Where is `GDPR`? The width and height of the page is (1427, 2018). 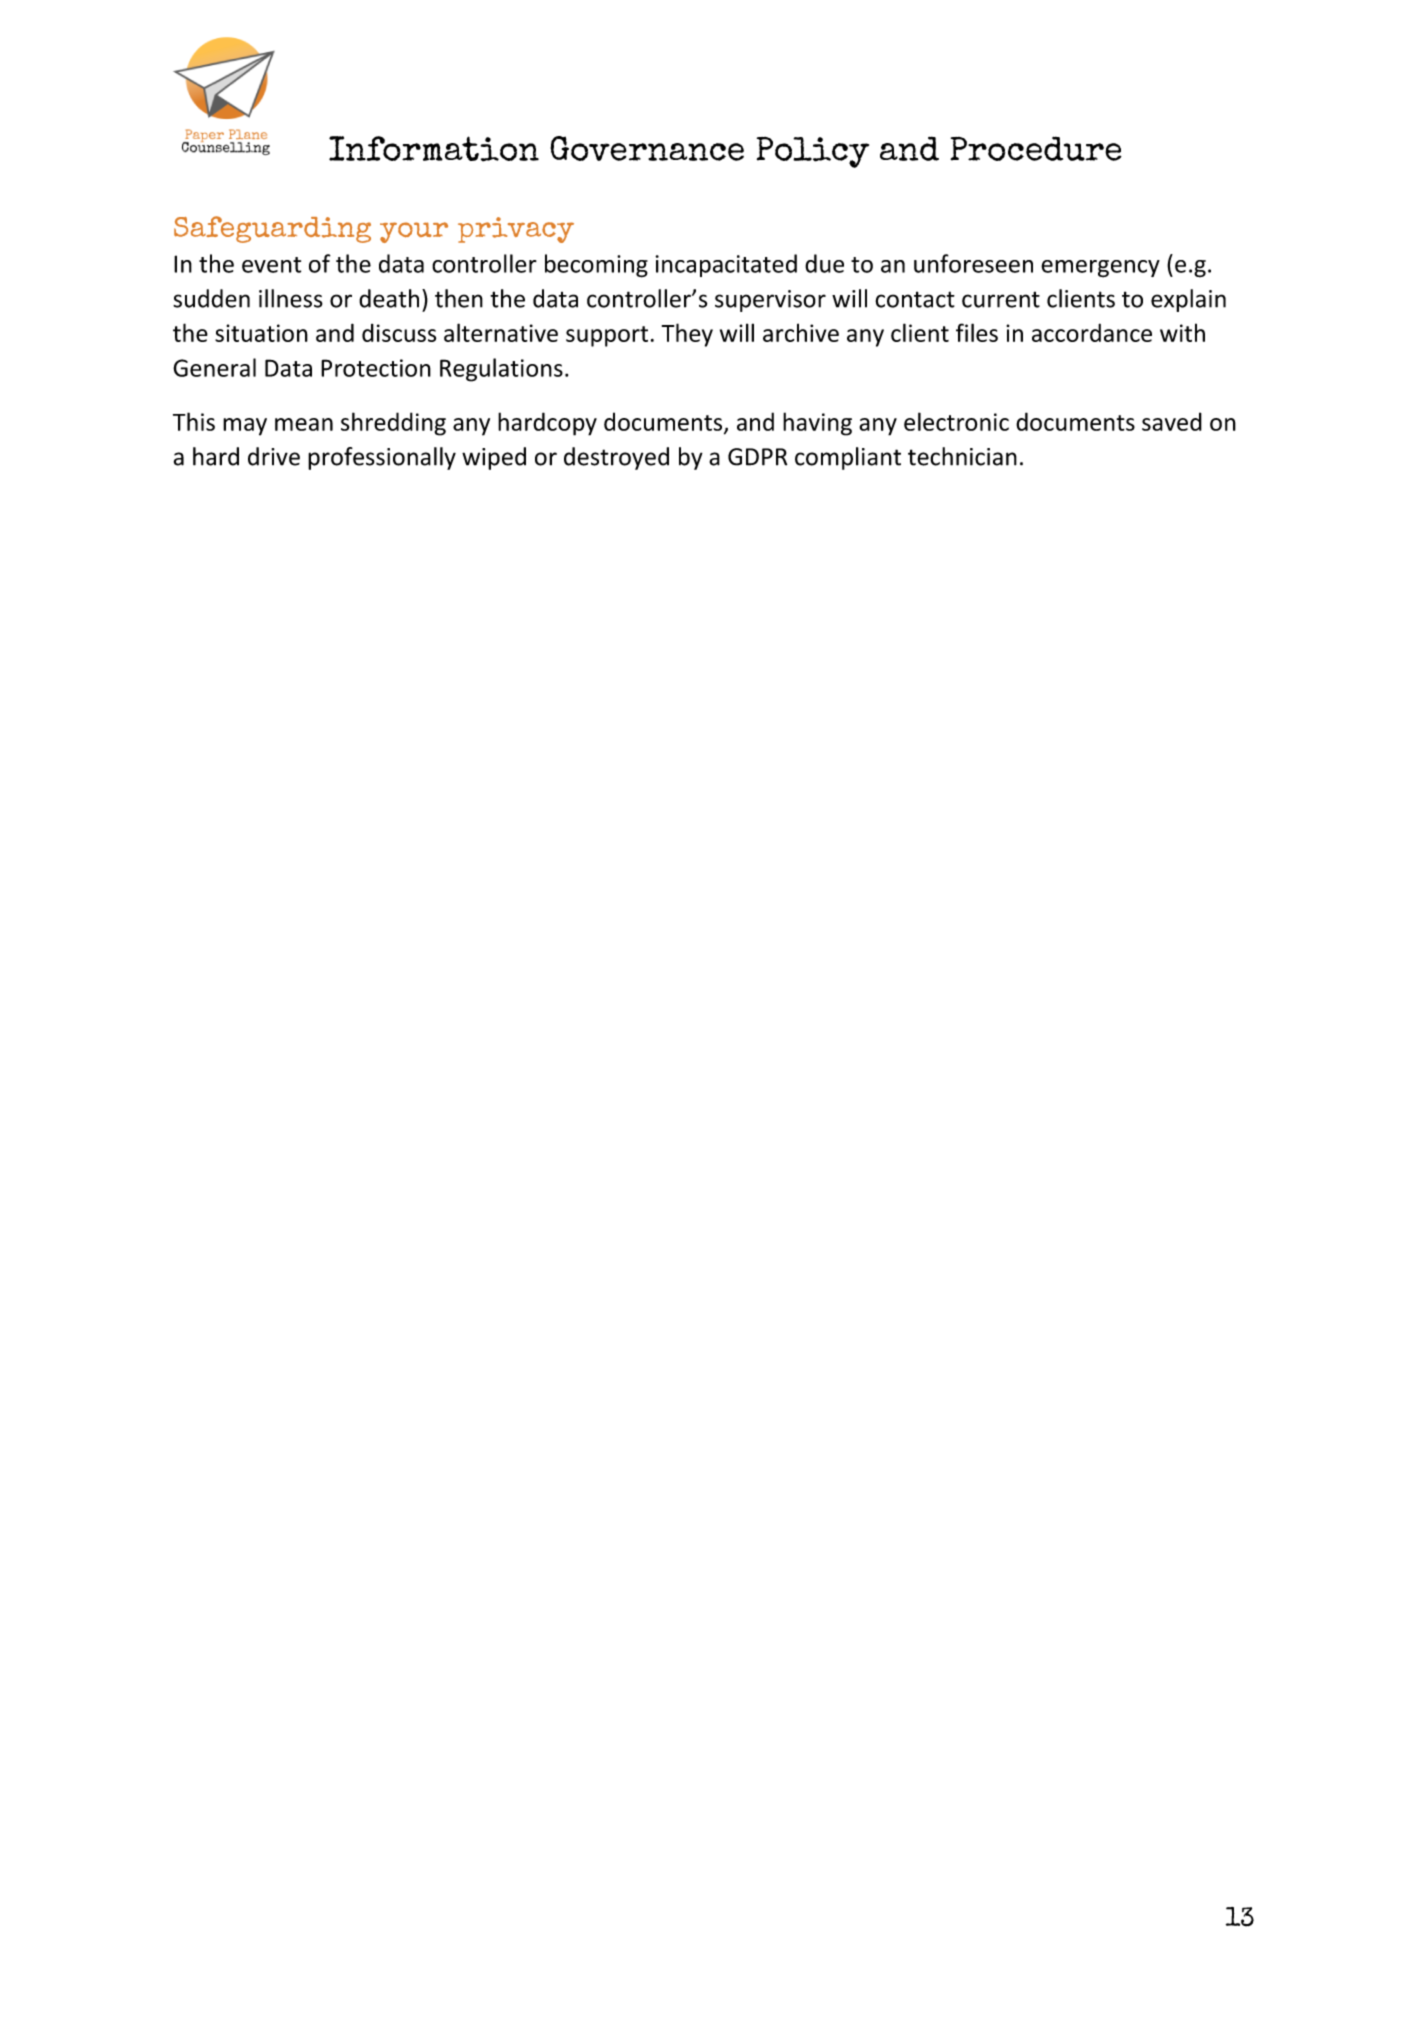 GDPR is located at coordinates (757, 457).
